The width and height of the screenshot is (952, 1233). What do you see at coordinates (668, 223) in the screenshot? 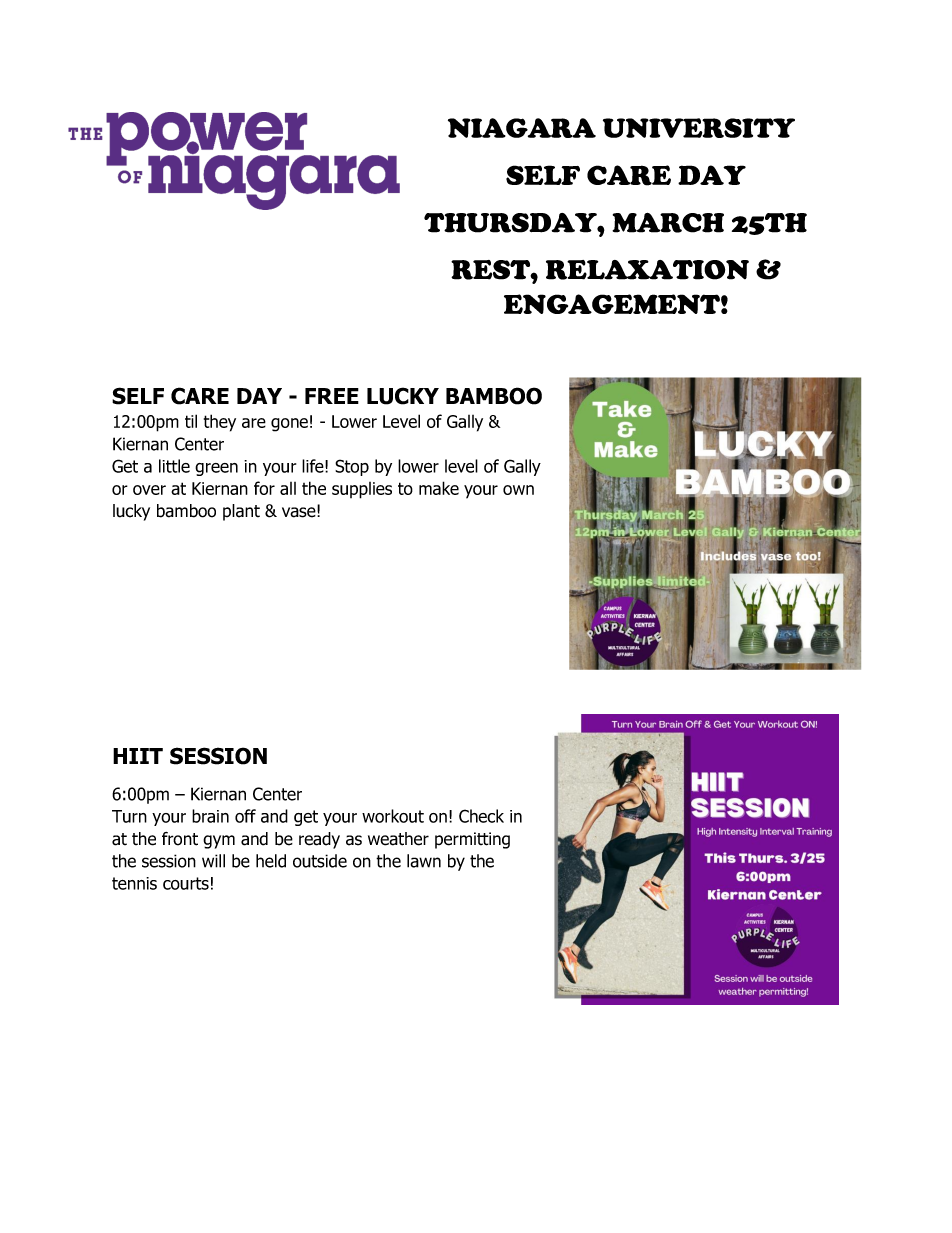
I see `MARCH` at bounding box center [668, 223].
